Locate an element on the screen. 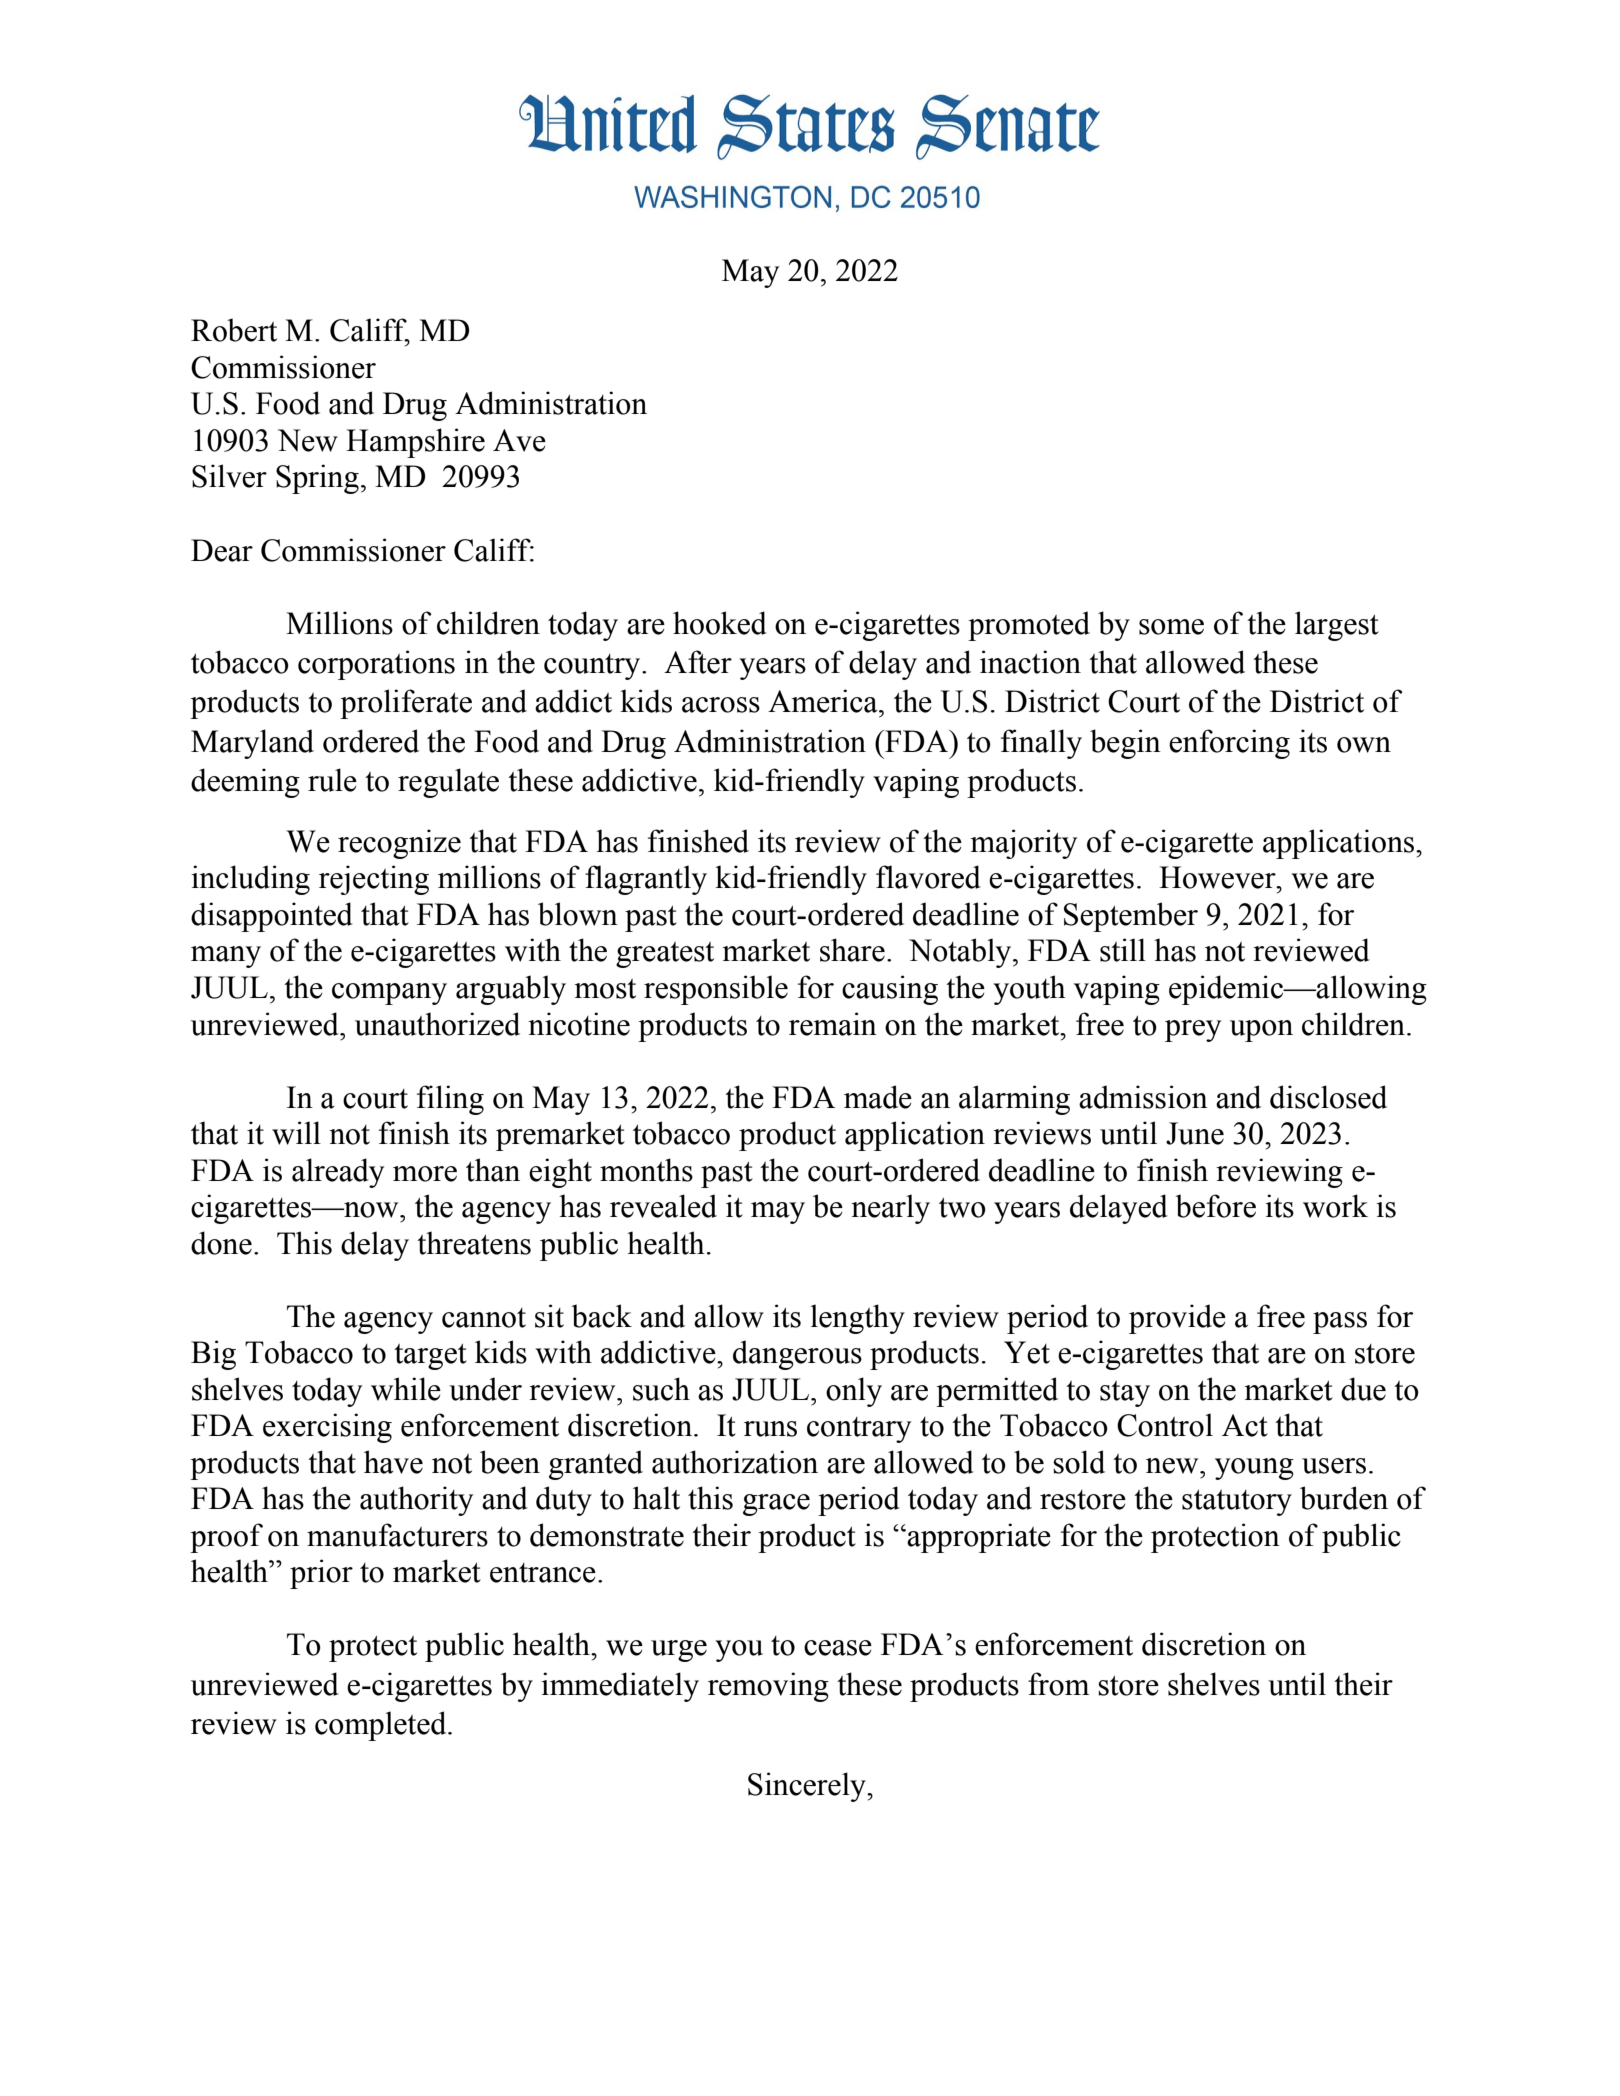  from is located at coordinates (1058, 1684).
